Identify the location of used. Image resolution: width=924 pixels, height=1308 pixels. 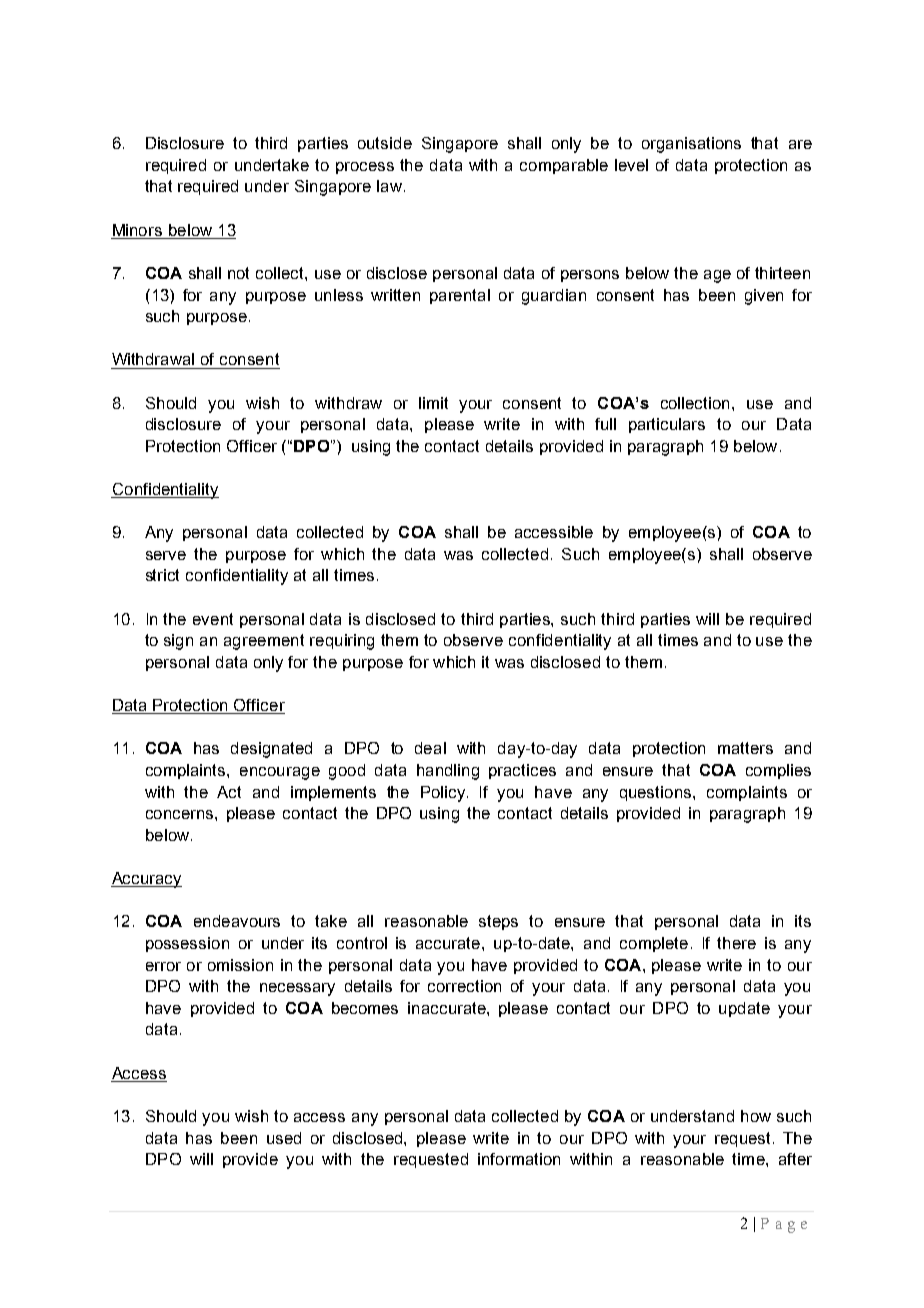
(284, 1138).
